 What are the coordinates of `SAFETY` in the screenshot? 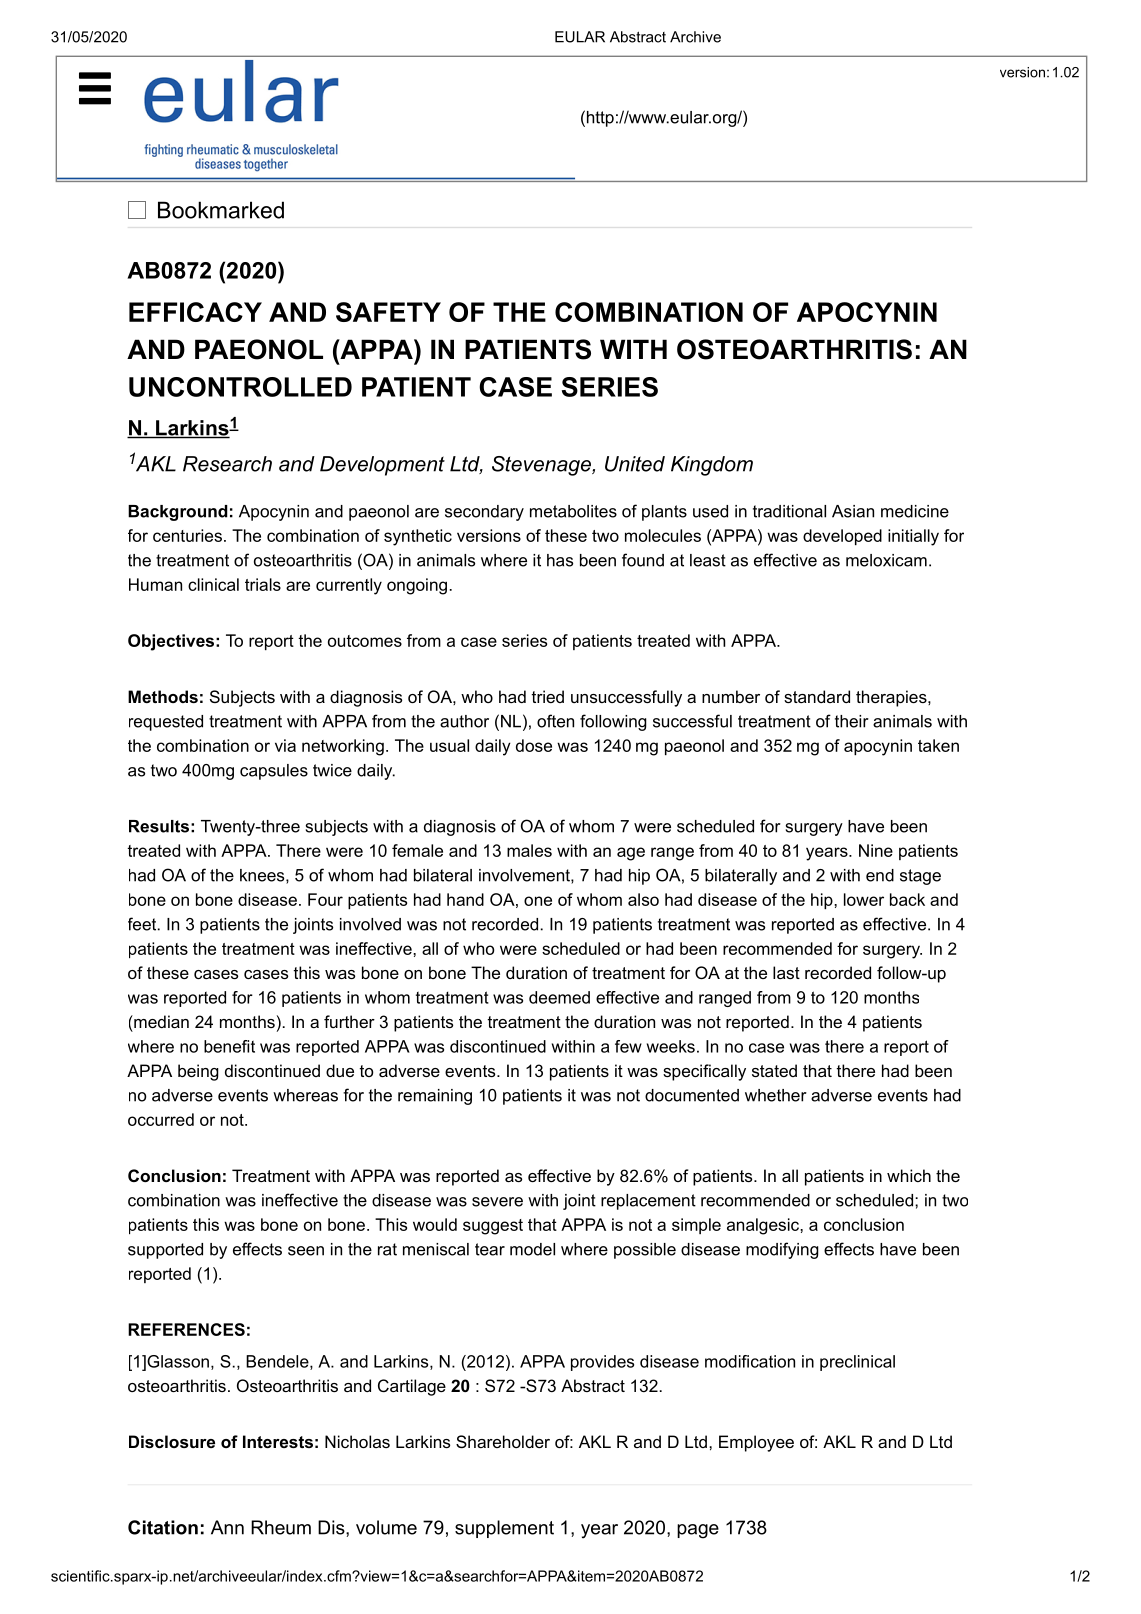 It's located at (388, 312).
